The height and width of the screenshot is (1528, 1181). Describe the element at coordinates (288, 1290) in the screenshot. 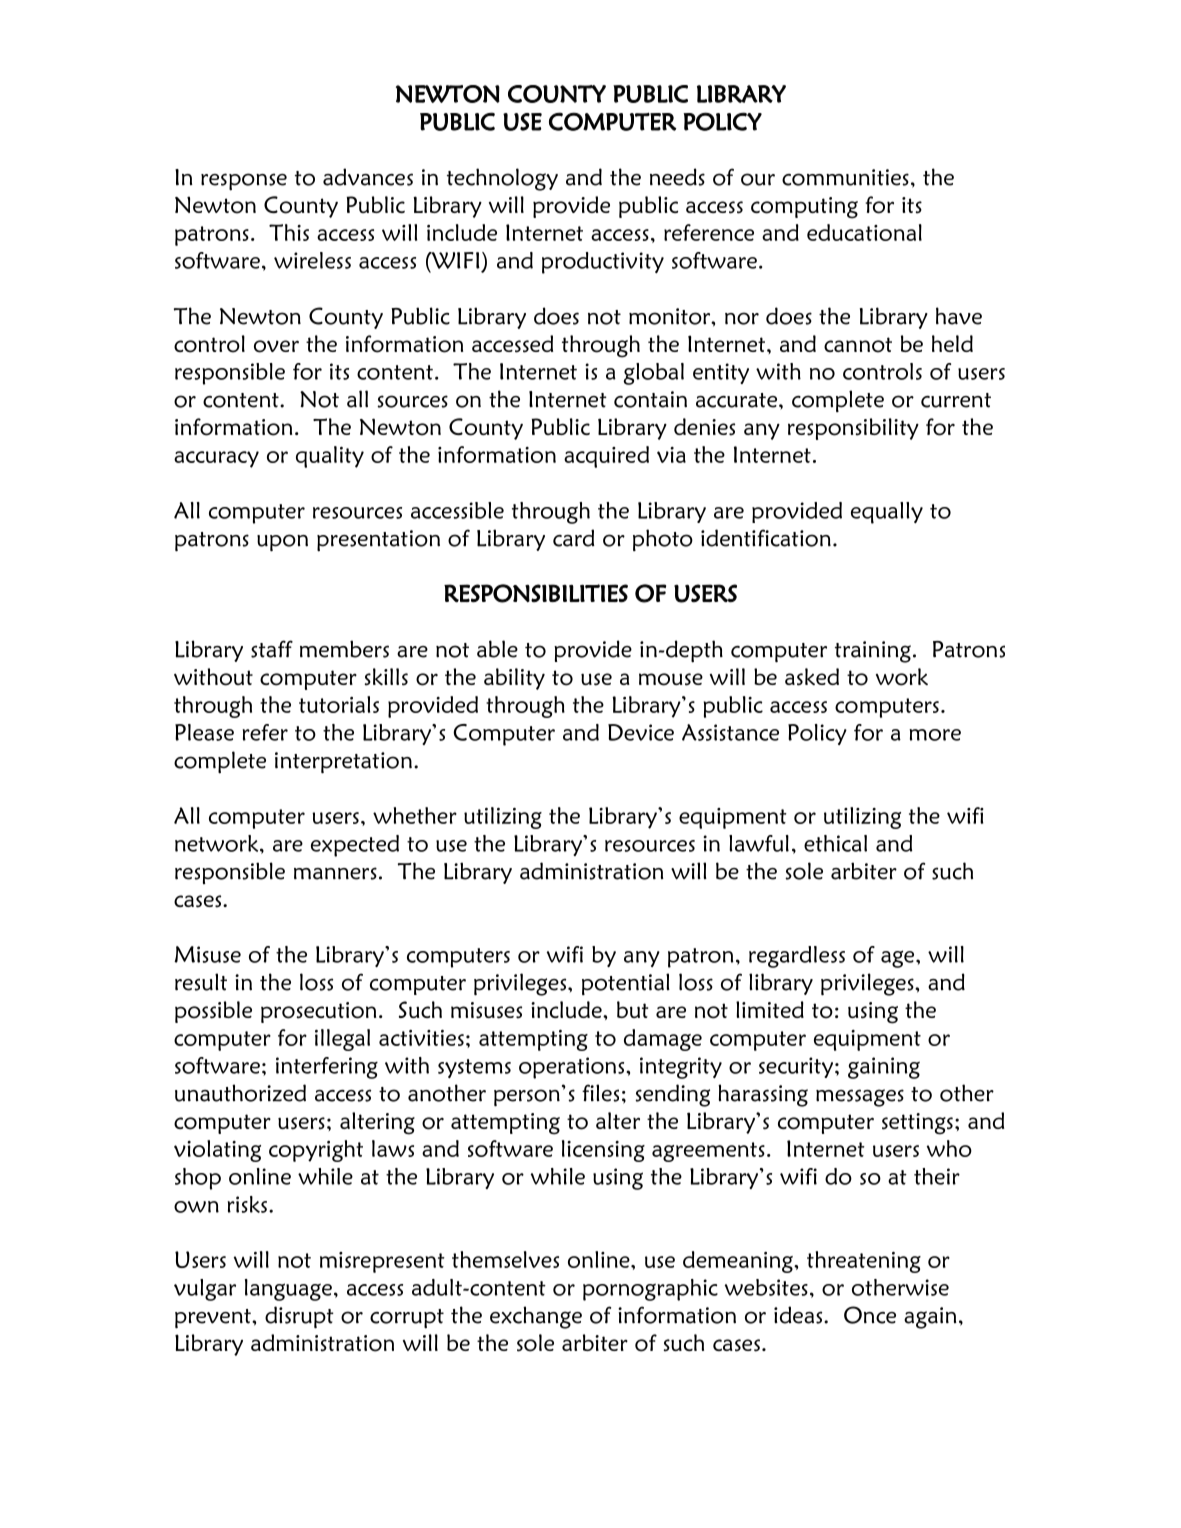

I see `language` at that location.
